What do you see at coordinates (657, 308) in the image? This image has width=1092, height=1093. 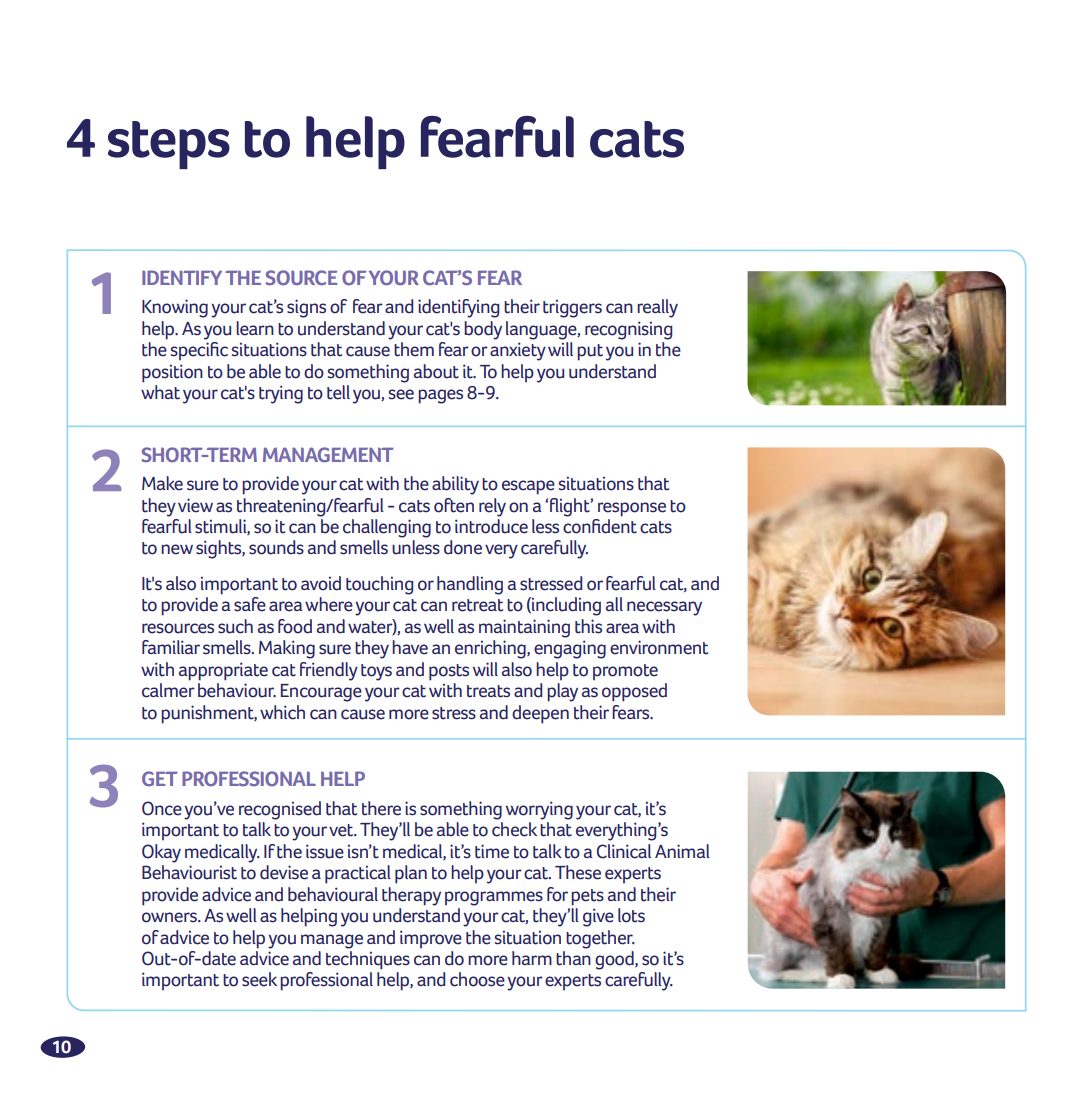 I see `really` at bounding box center [657, 308].
